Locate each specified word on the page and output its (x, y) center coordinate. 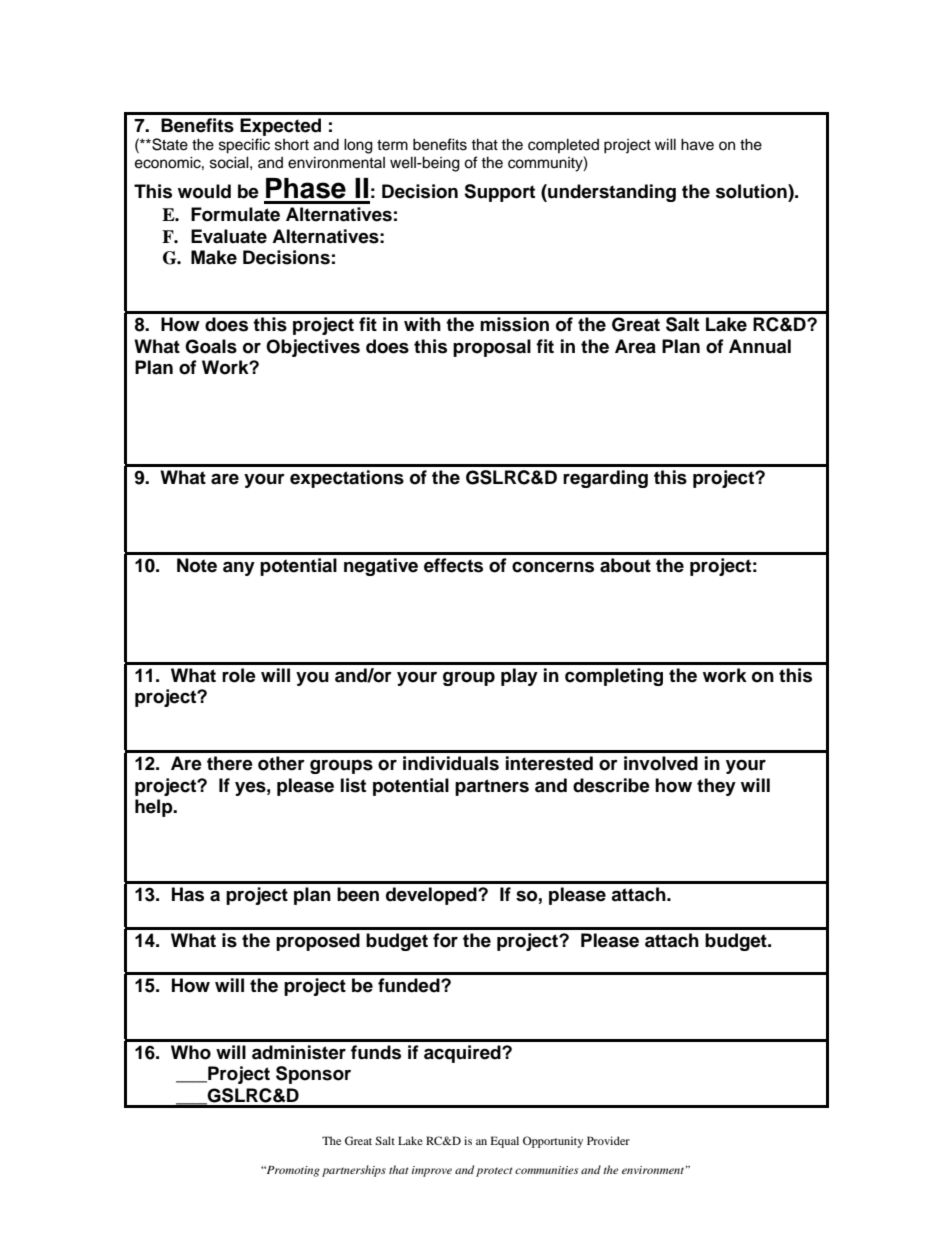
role (239, 675)
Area (635, 346)
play (519, 677)
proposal (492, 348)
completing (614, 677)
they (716, 787)
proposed (318, 942)
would (204, 191)
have (697, 144)
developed (432, 896)
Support (499, 193)
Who (191, 1052)
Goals (211, 346)
